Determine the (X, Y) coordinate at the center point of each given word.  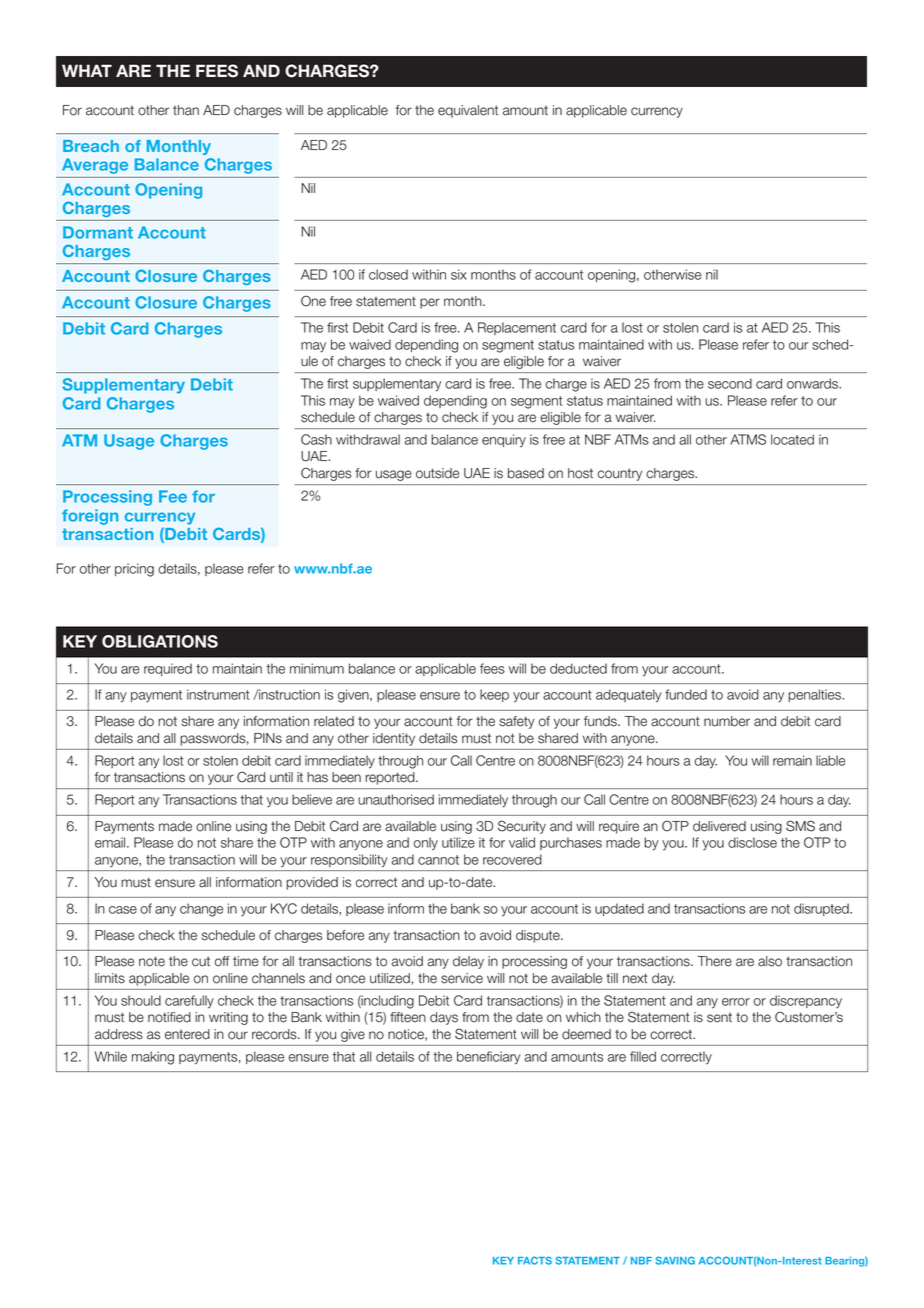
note (152, 961)
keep (494, 695)
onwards (813, 383)
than (186, 110)
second (730, 383)
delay (468, 962)
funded (686, 694)
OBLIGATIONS (160, 641)
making (153, 1058)
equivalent (468, 111)
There (714, 961)
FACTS (535, 1260)
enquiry (504, 441)
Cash (316, 439)
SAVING (675, 1260)
